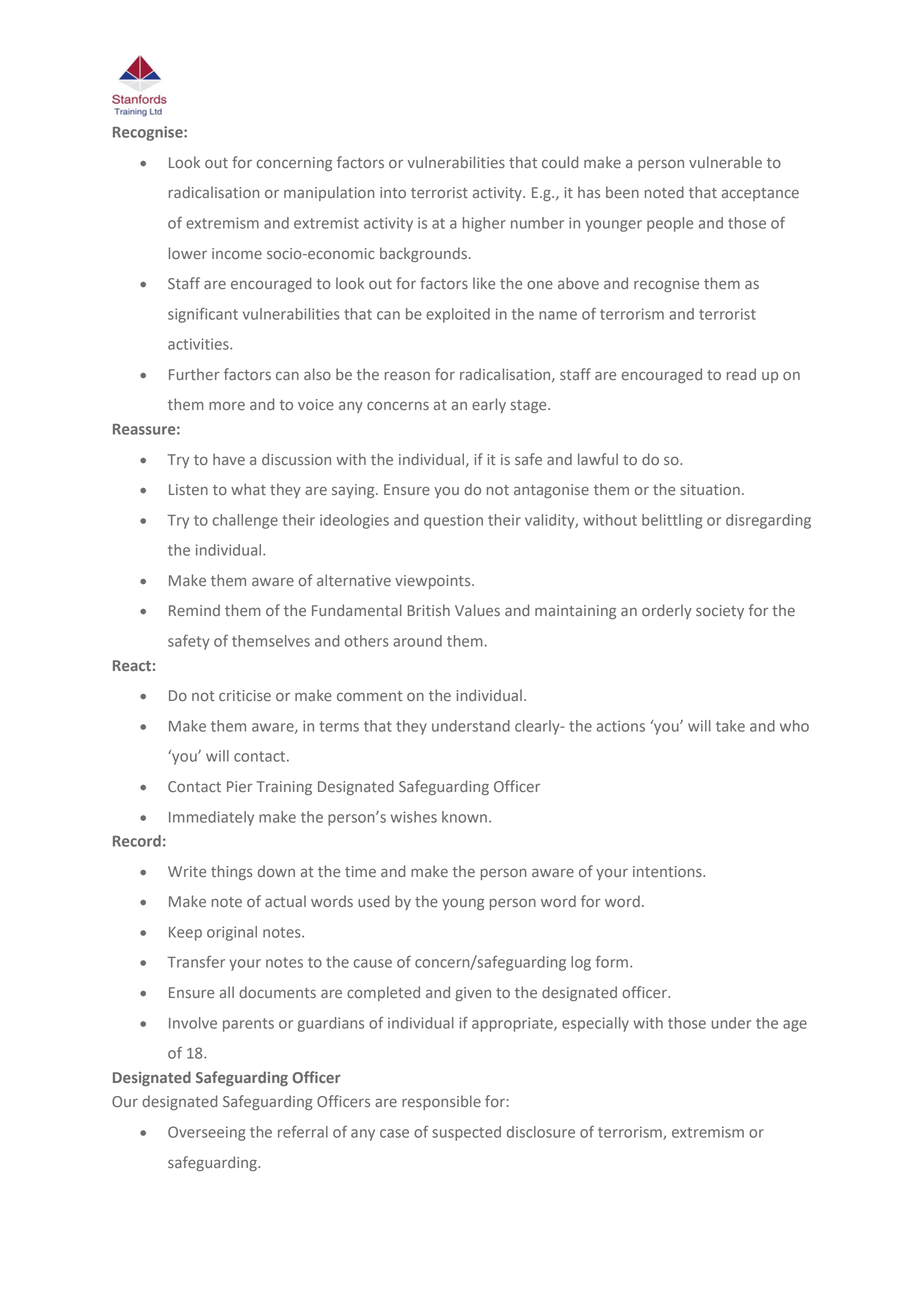 Image resolution: width=924 pixels, height=1308 pixels. I want to click on read, so click(741, 374).
